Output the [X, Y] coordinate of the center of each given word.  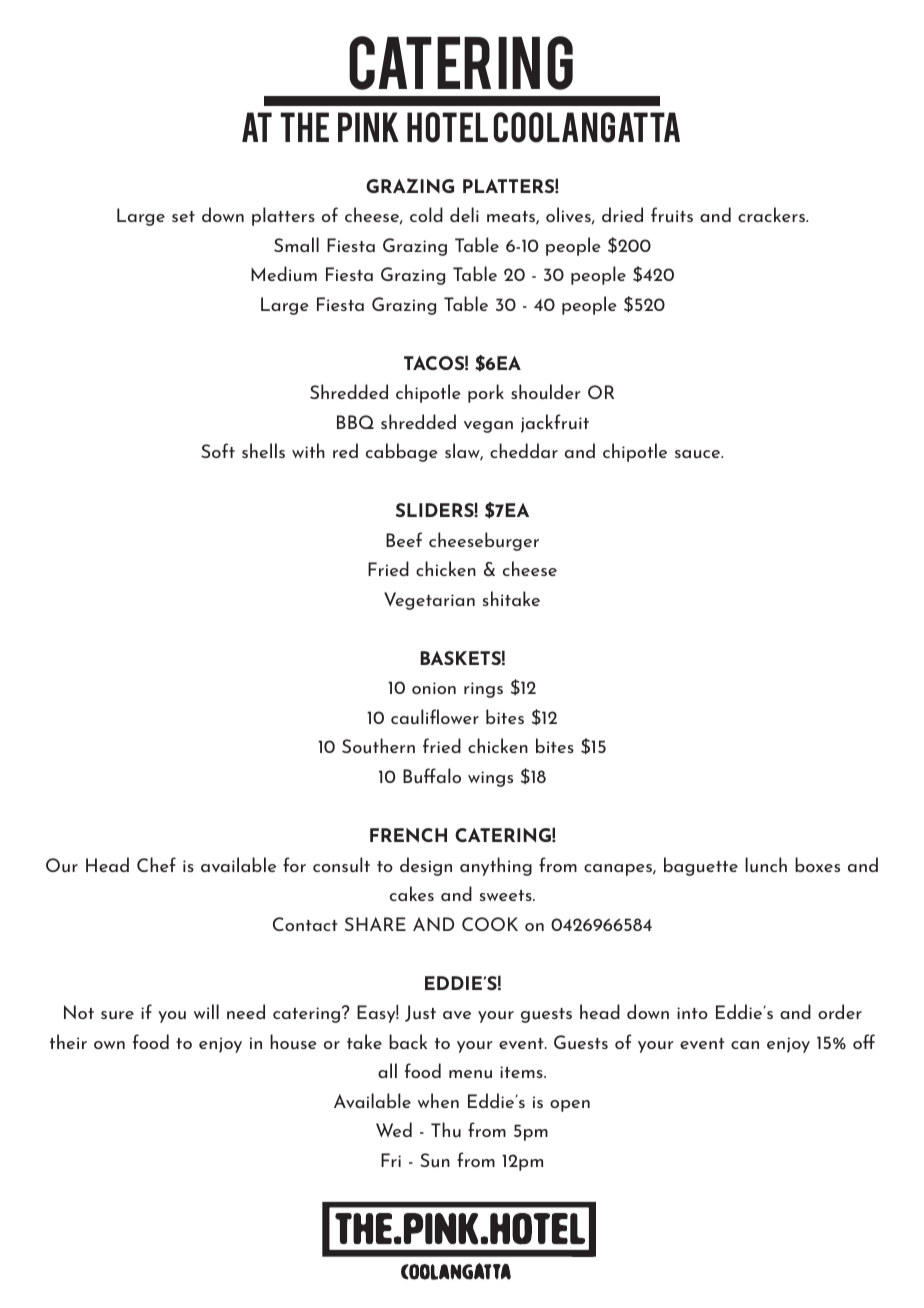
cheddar [524, 450]
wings [490, 779]
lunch [766, 865]
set [183, 216]
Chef [156, 864]
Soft [218, 450]
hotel [447, 127]
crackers [772, 214]
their [68, 1041]
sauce [699, 454]
